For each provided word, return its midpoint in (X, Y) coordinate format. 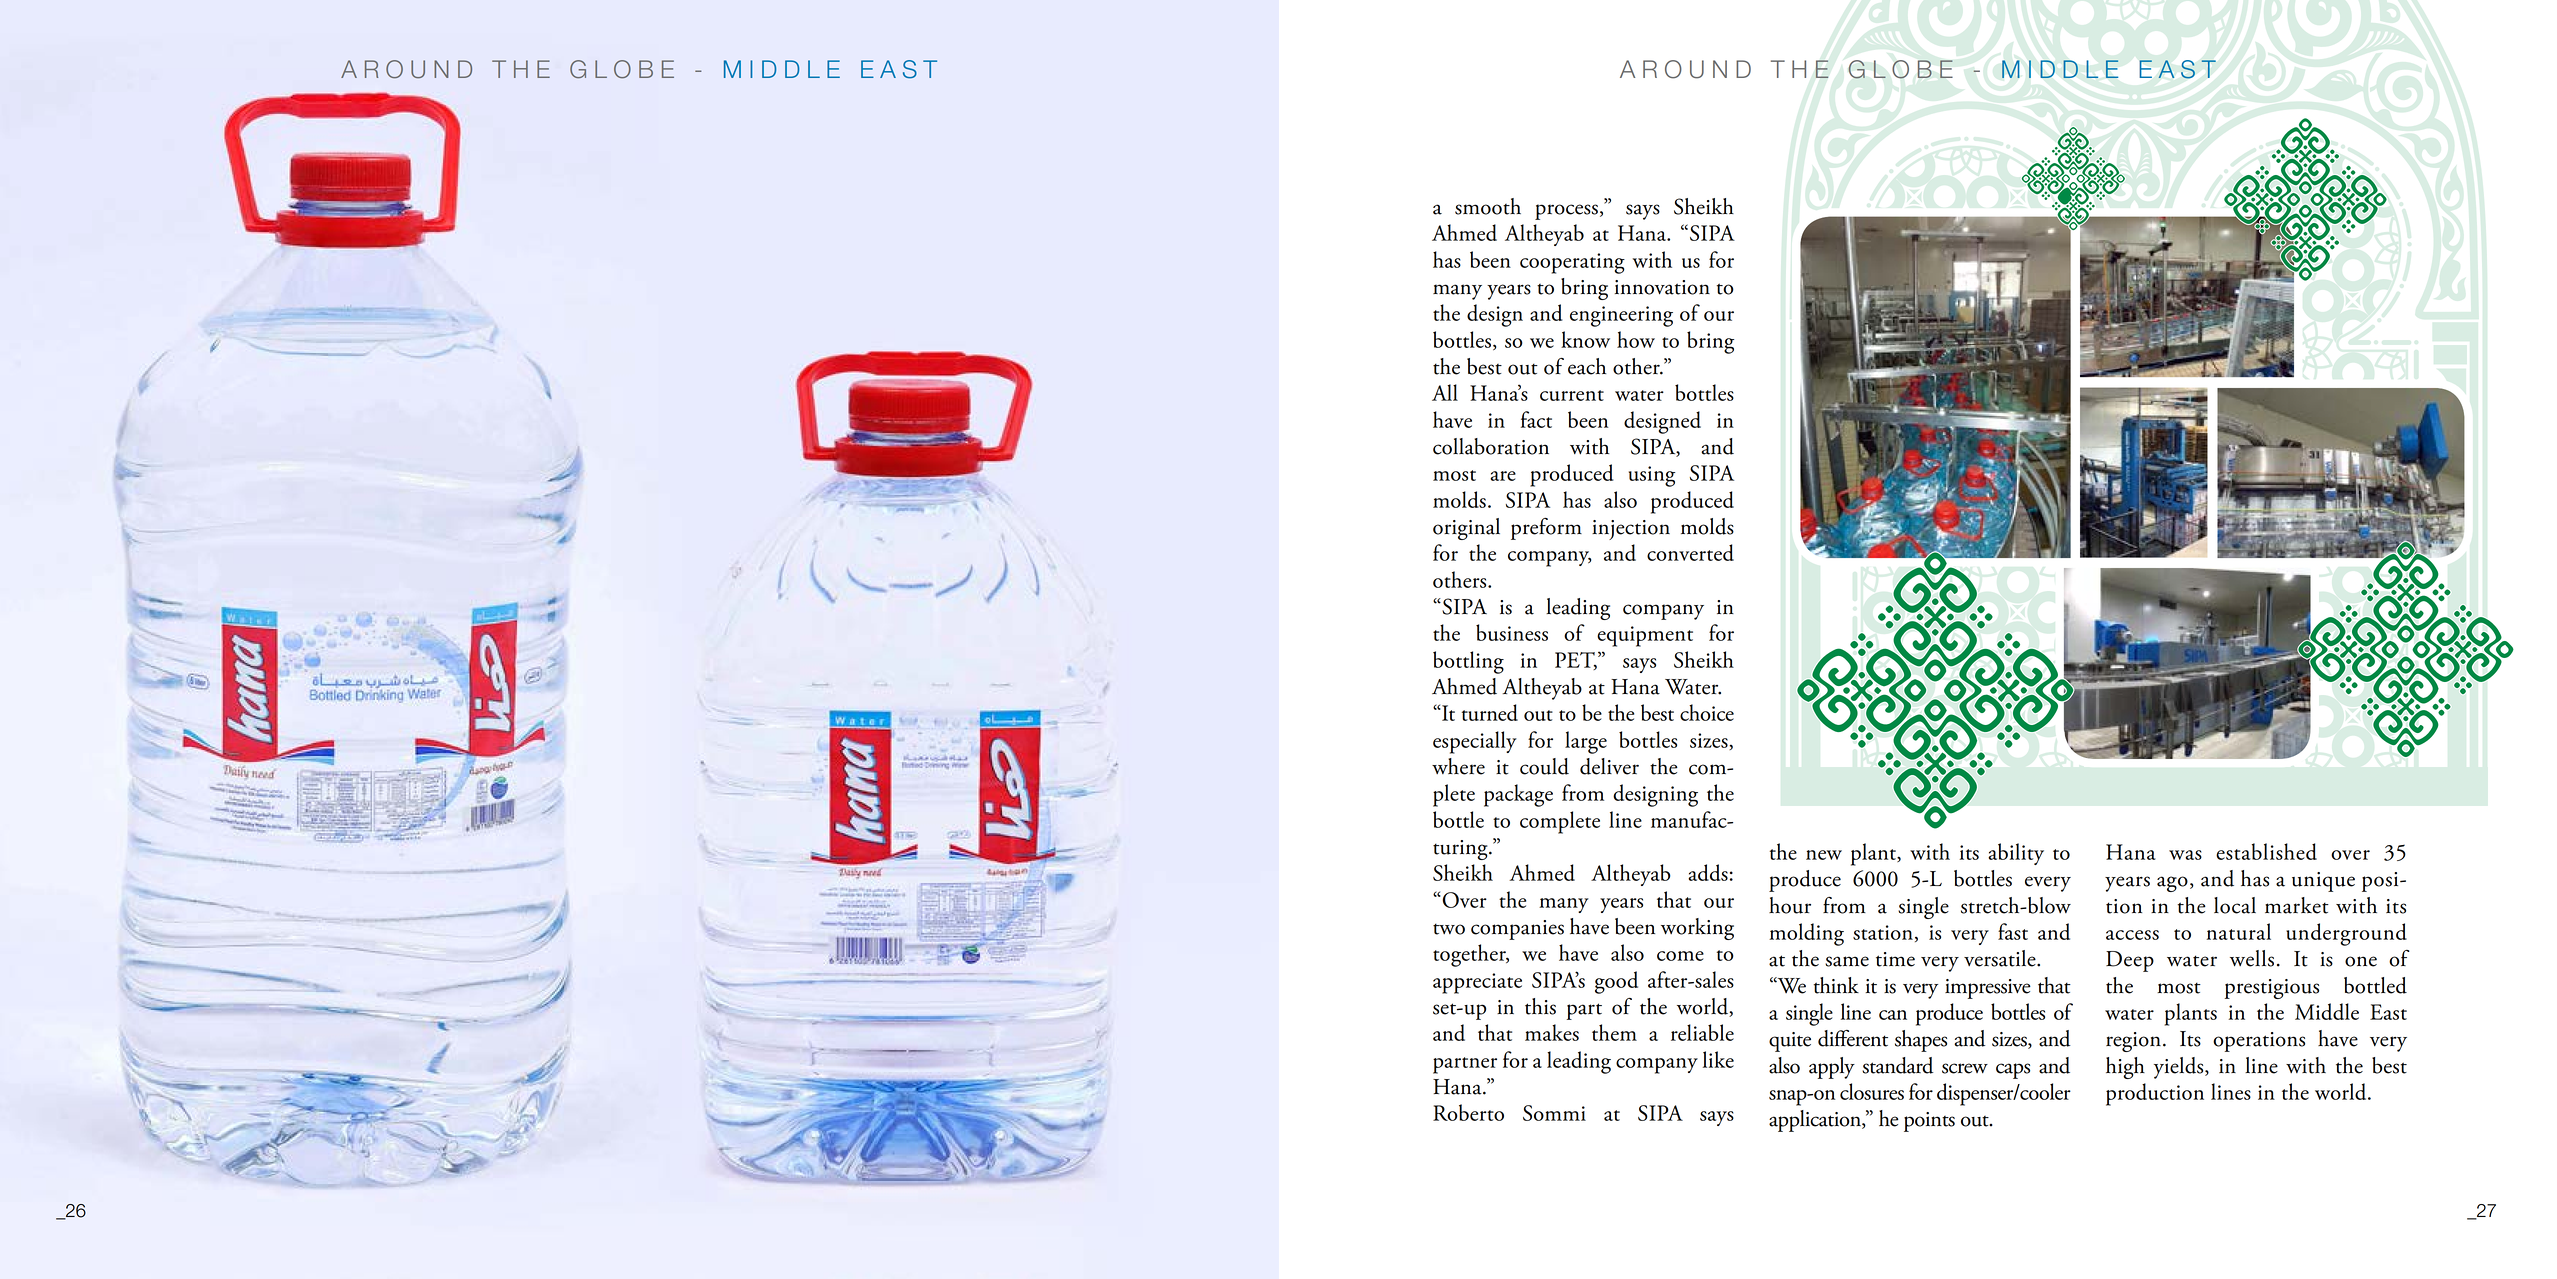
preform (1546, 529)
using (1652, 476)
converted (1690, 552)
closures (1872, 1091)
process (1566, 212)
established (2266, 851)
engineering (1621, 316)
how (1636, 339)
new (1824, 855)
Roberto (1468, 1112)
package (1518, 795)
